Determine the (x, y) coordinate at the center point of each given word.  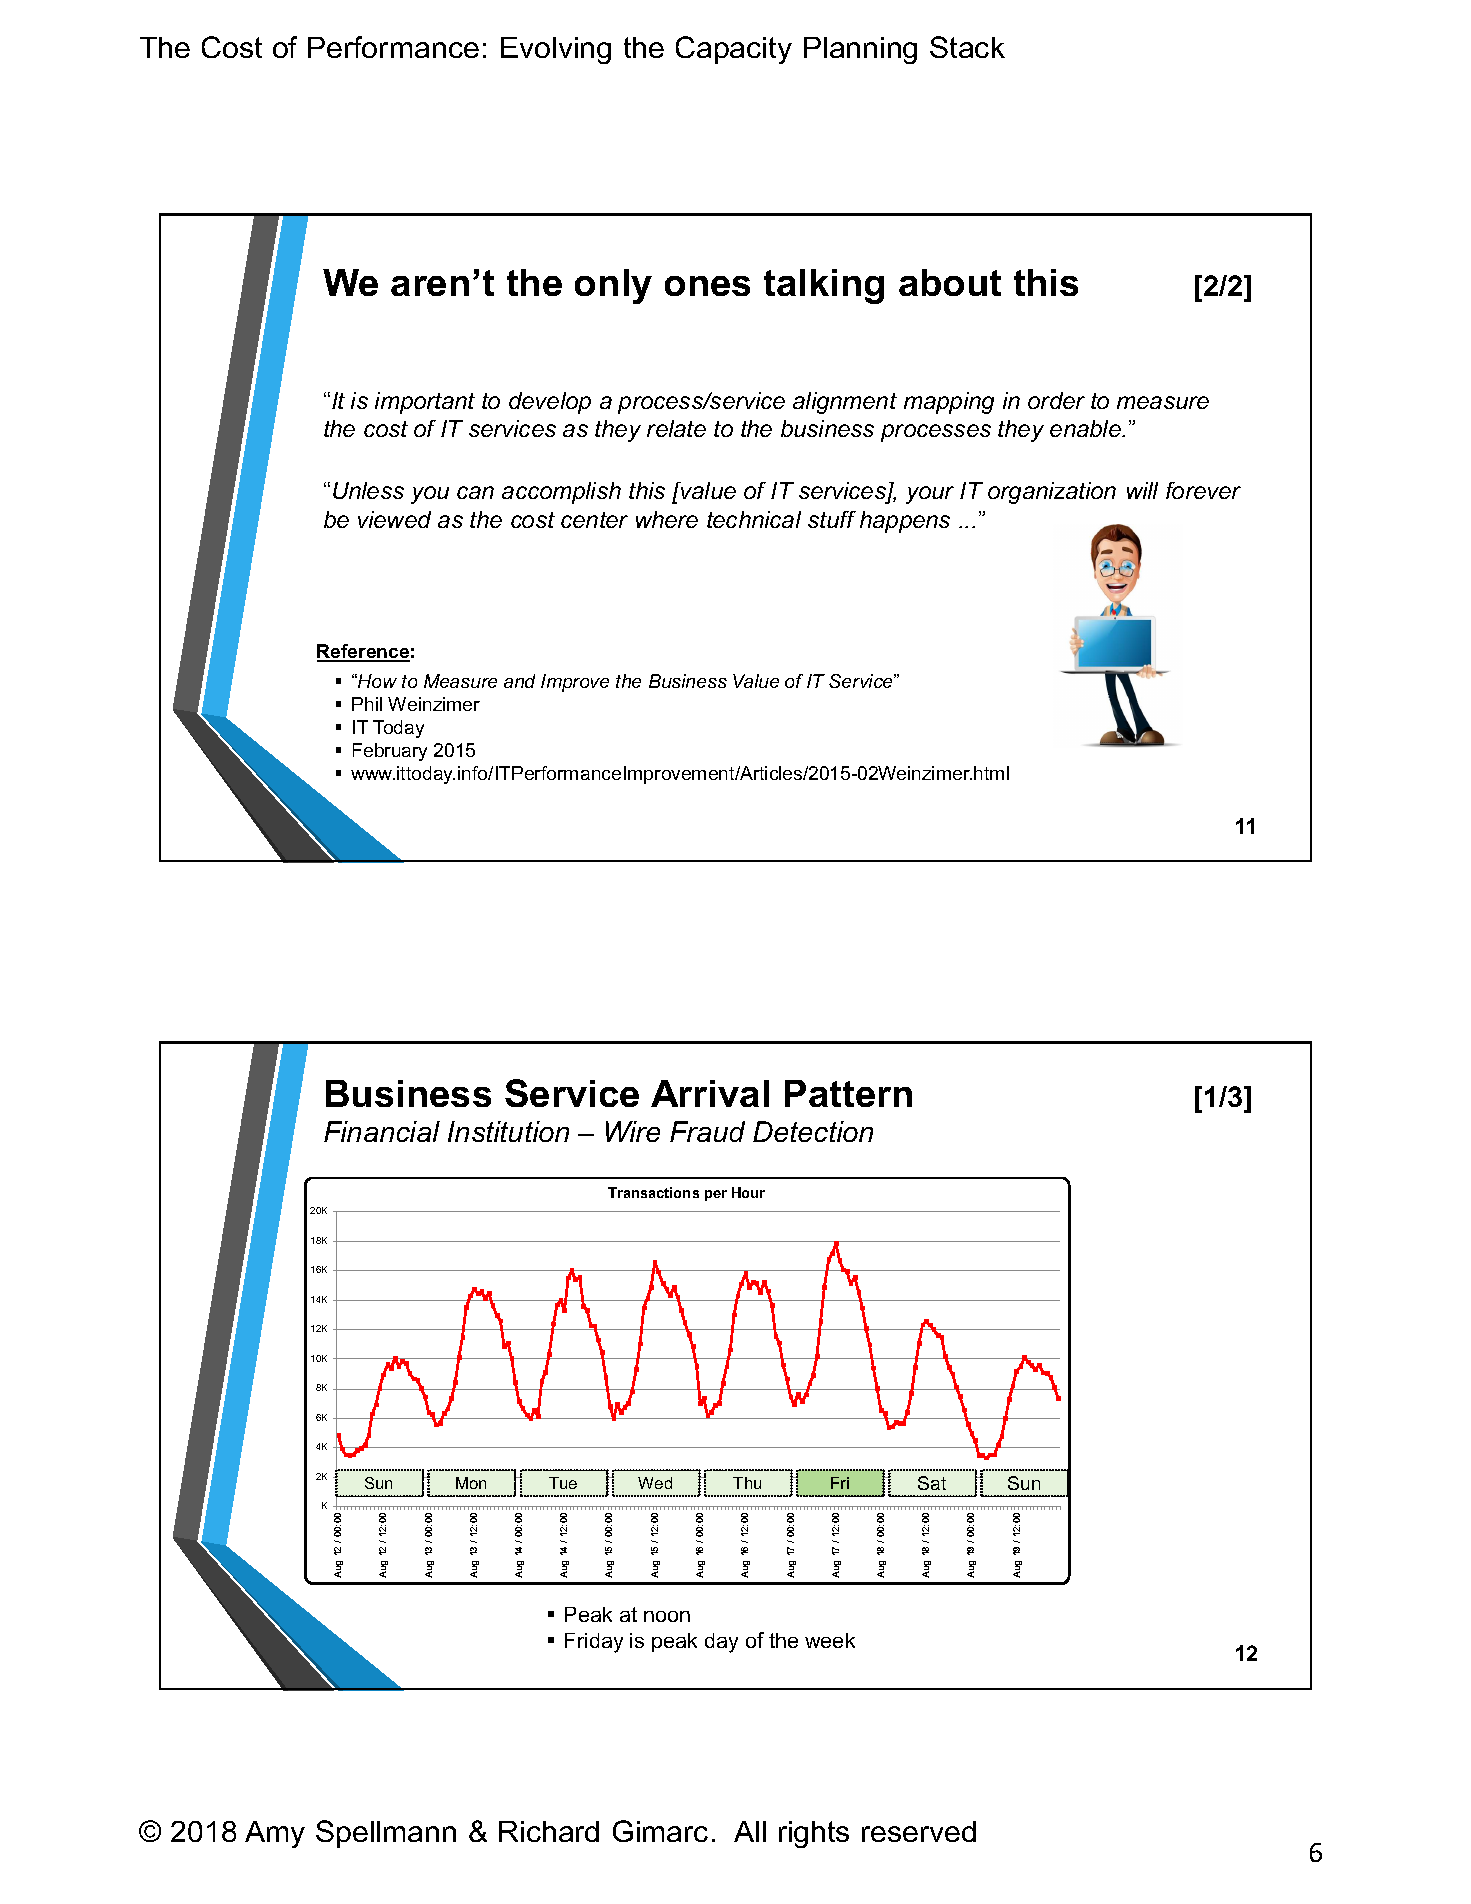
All (750, 1831)
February (390, 752)
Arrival (710, 1093)
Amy (275, 1834)
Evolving (556, 50)
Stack (967, 47)
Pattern (848, 1093)
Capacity (734, 50)
